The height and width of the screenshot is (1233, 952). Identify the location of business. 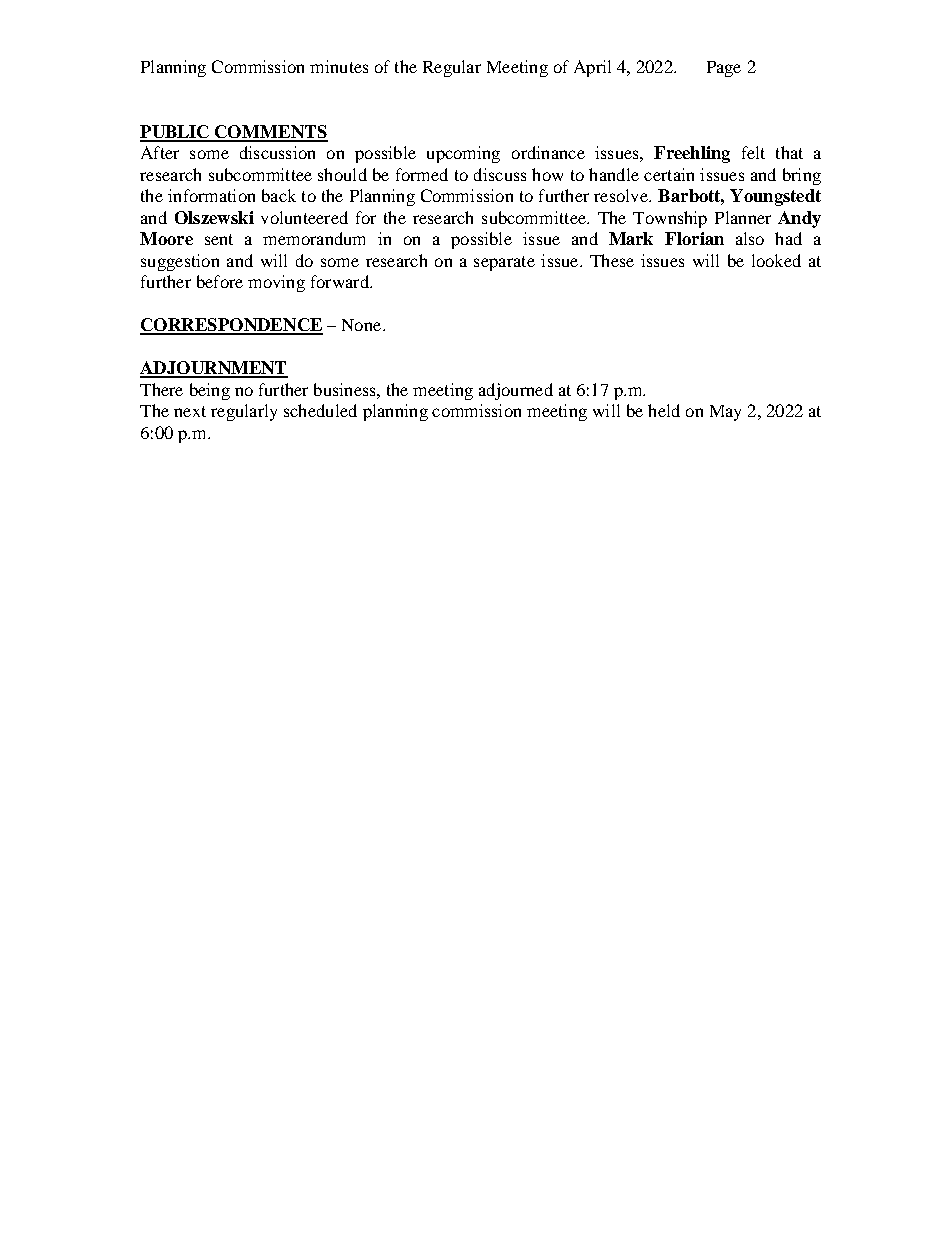
(346, 389).
